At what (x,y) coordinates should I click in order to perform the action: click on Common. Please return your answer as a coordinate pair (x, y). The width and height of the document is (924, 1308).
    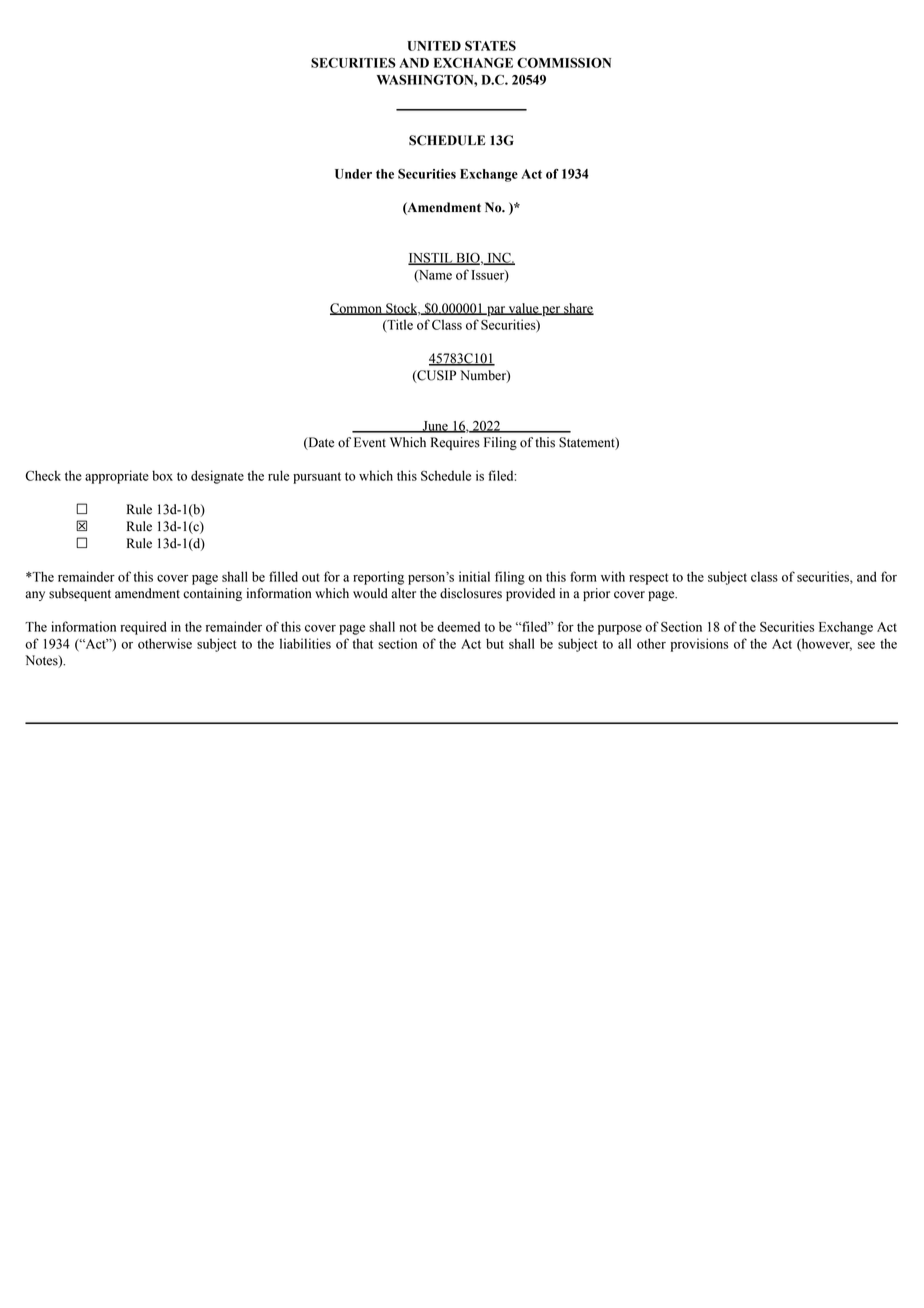
    Looking at the image, I should click on (357, 309).
